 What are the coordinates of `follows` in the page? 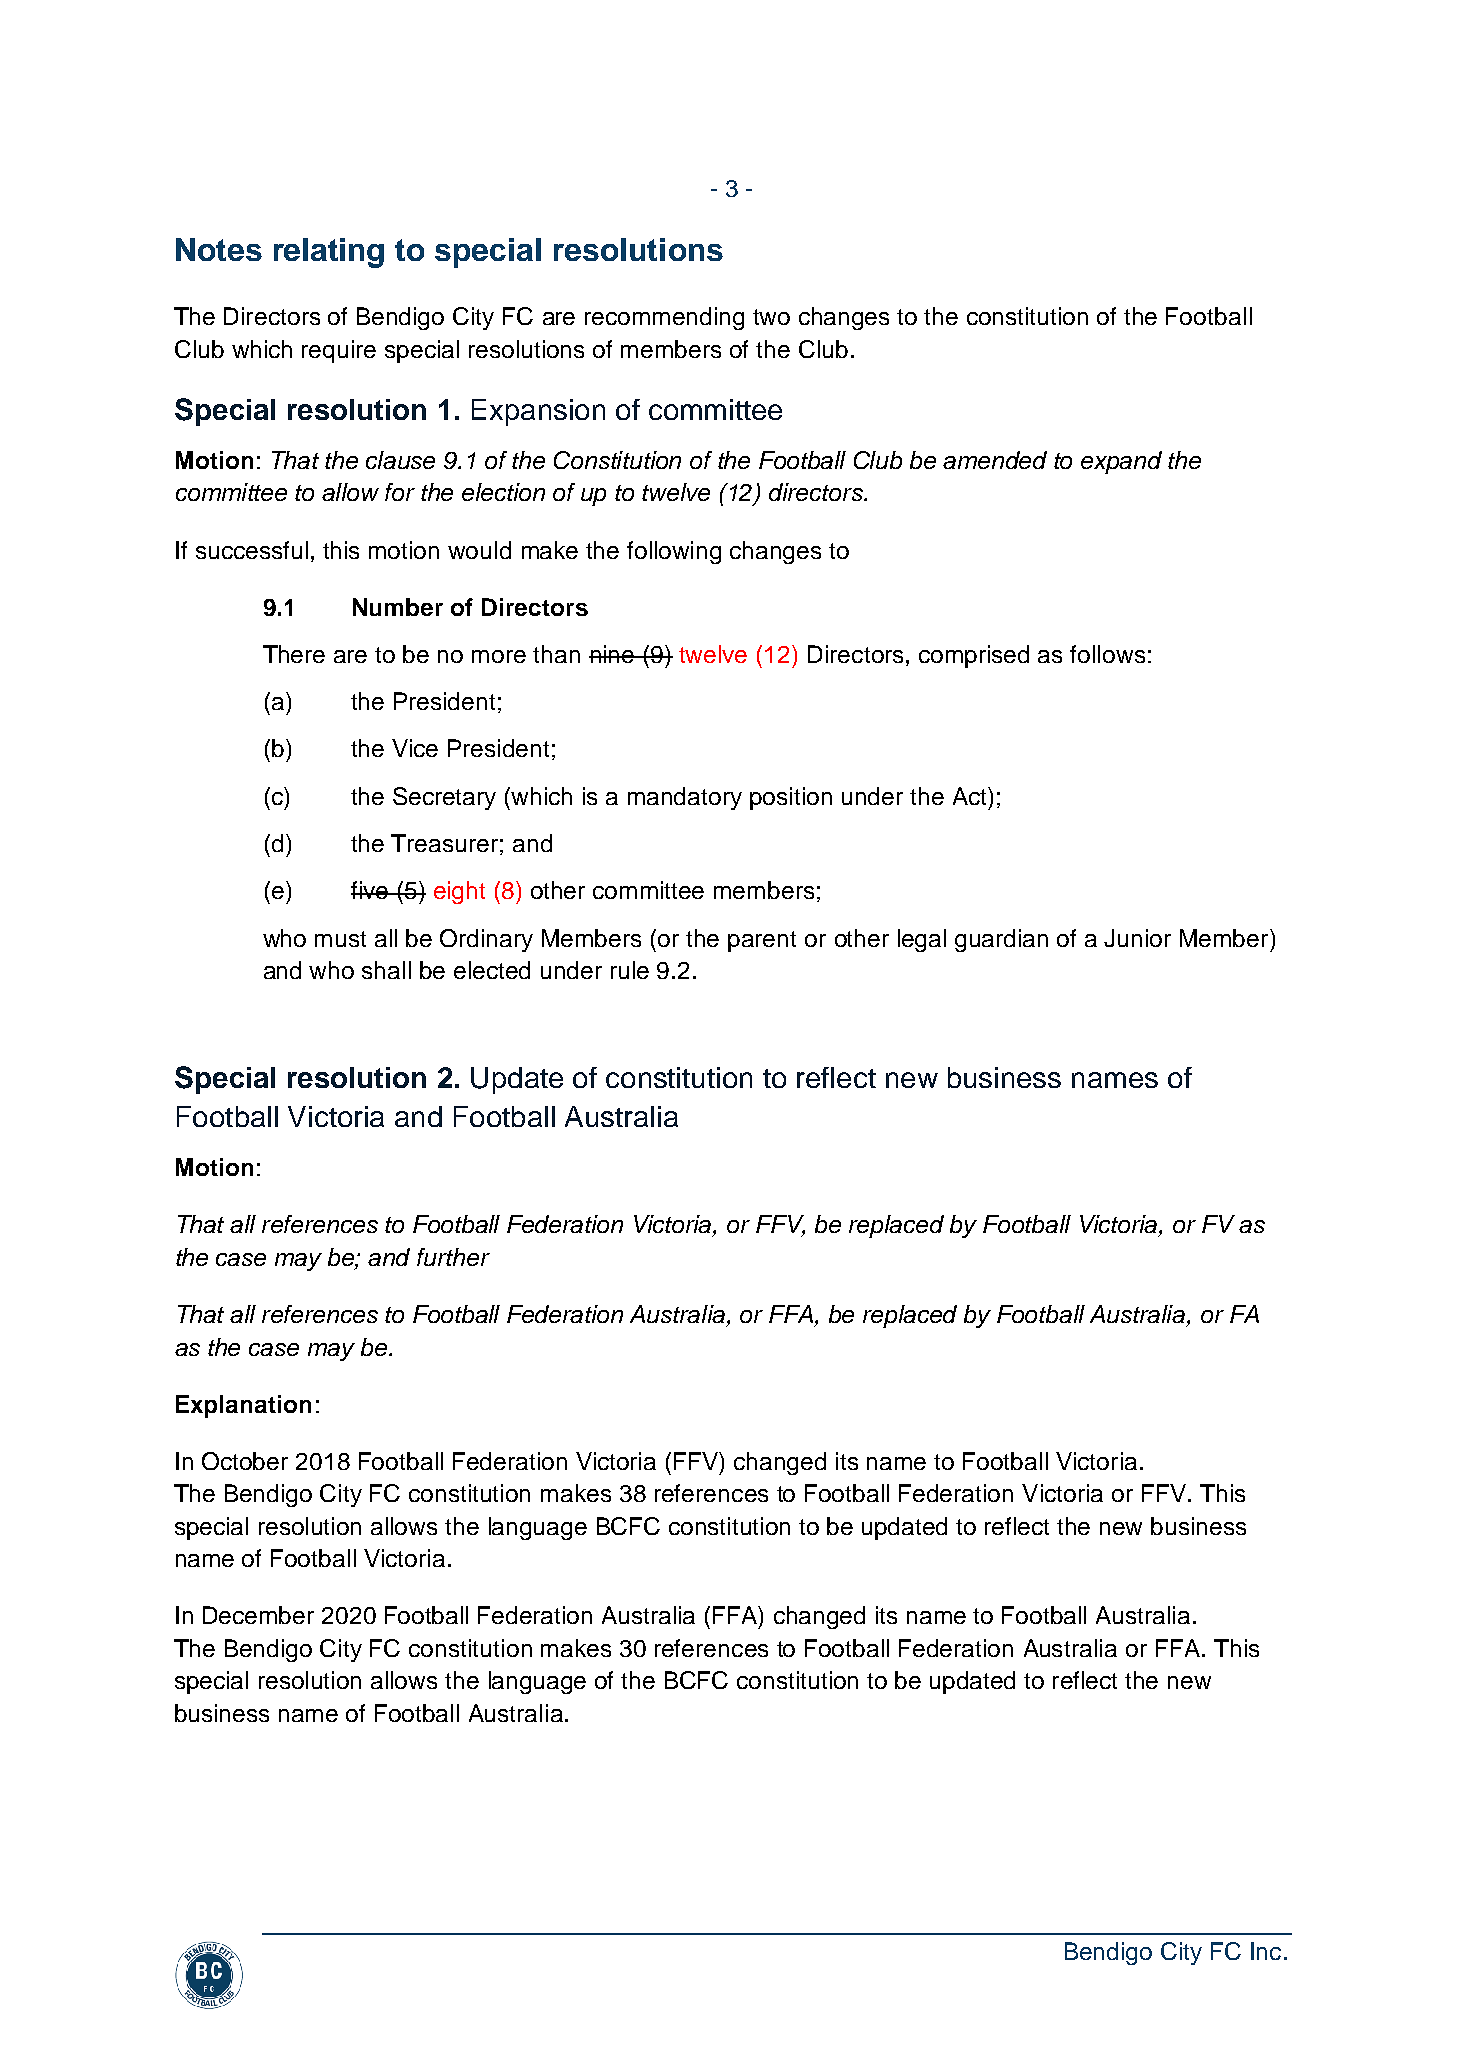 It's located at (1107, 654).
